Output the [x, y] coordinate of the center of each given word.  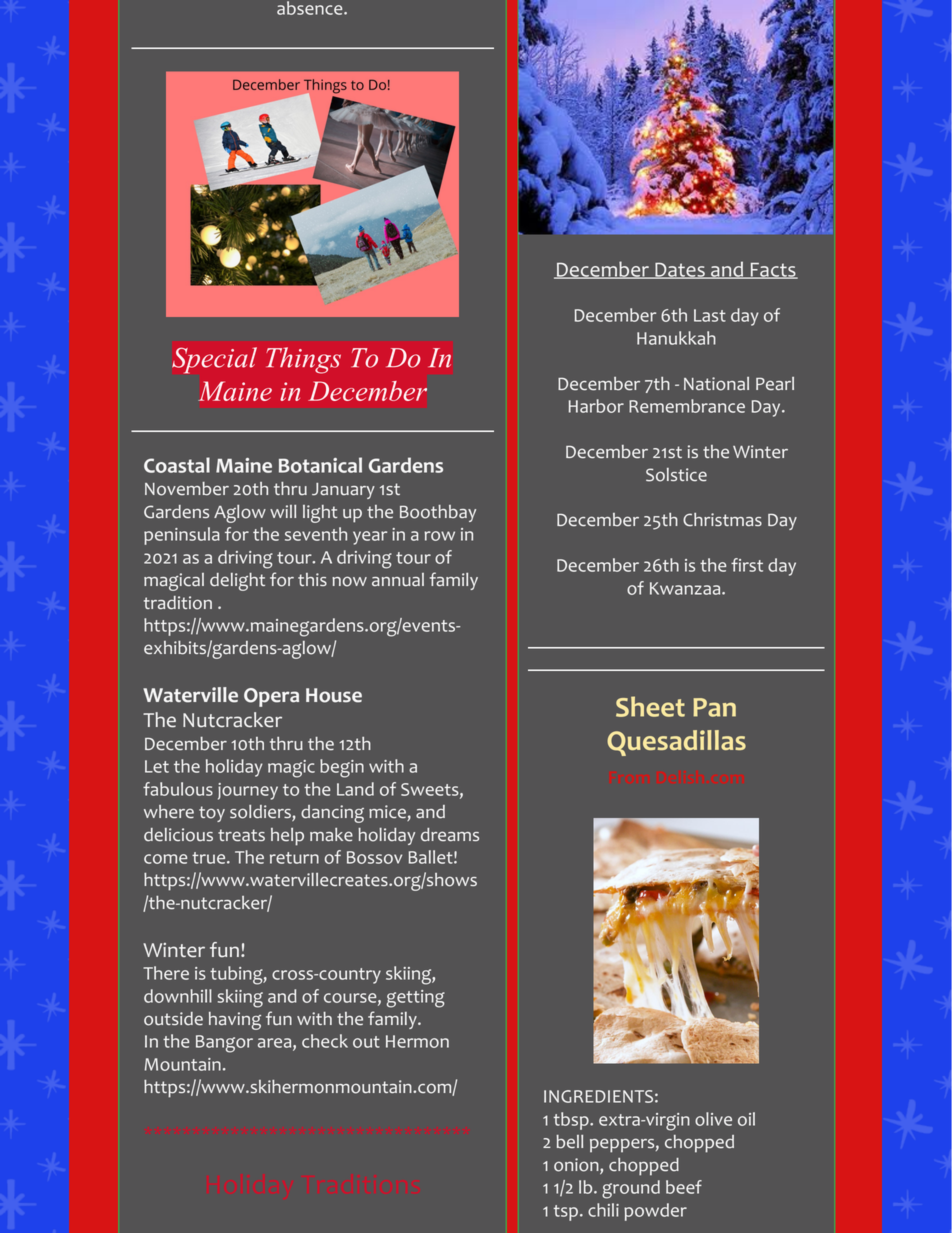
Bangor [224, 1044]
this [312, 579]
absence [311, 8]
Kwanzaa [686, 588]
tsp [566, 1213]
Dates [680, 271]
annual [398, 579]
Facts [773, 271]
